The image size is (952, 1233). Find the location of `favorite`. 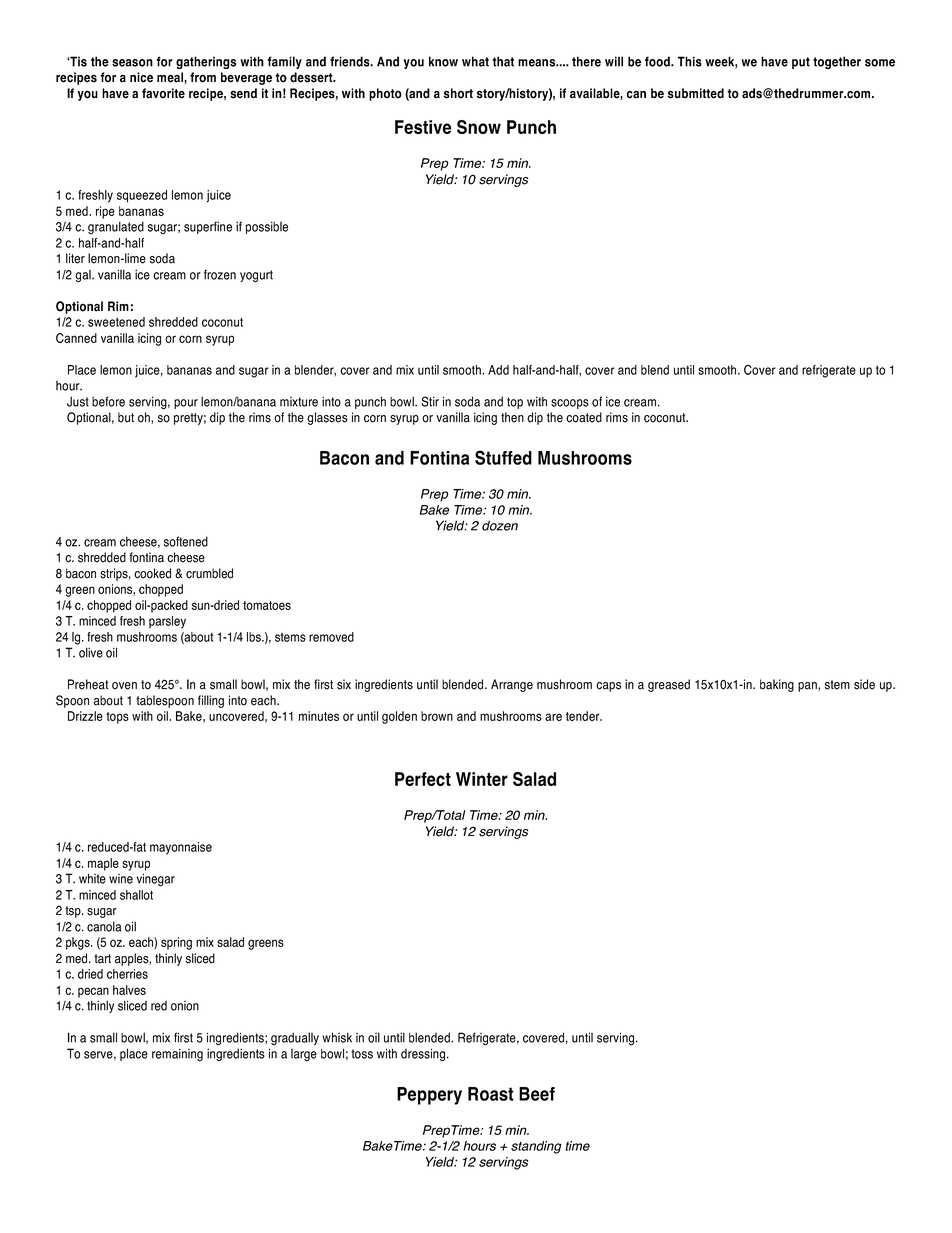

favorite is located at coordinates (163, 93).
